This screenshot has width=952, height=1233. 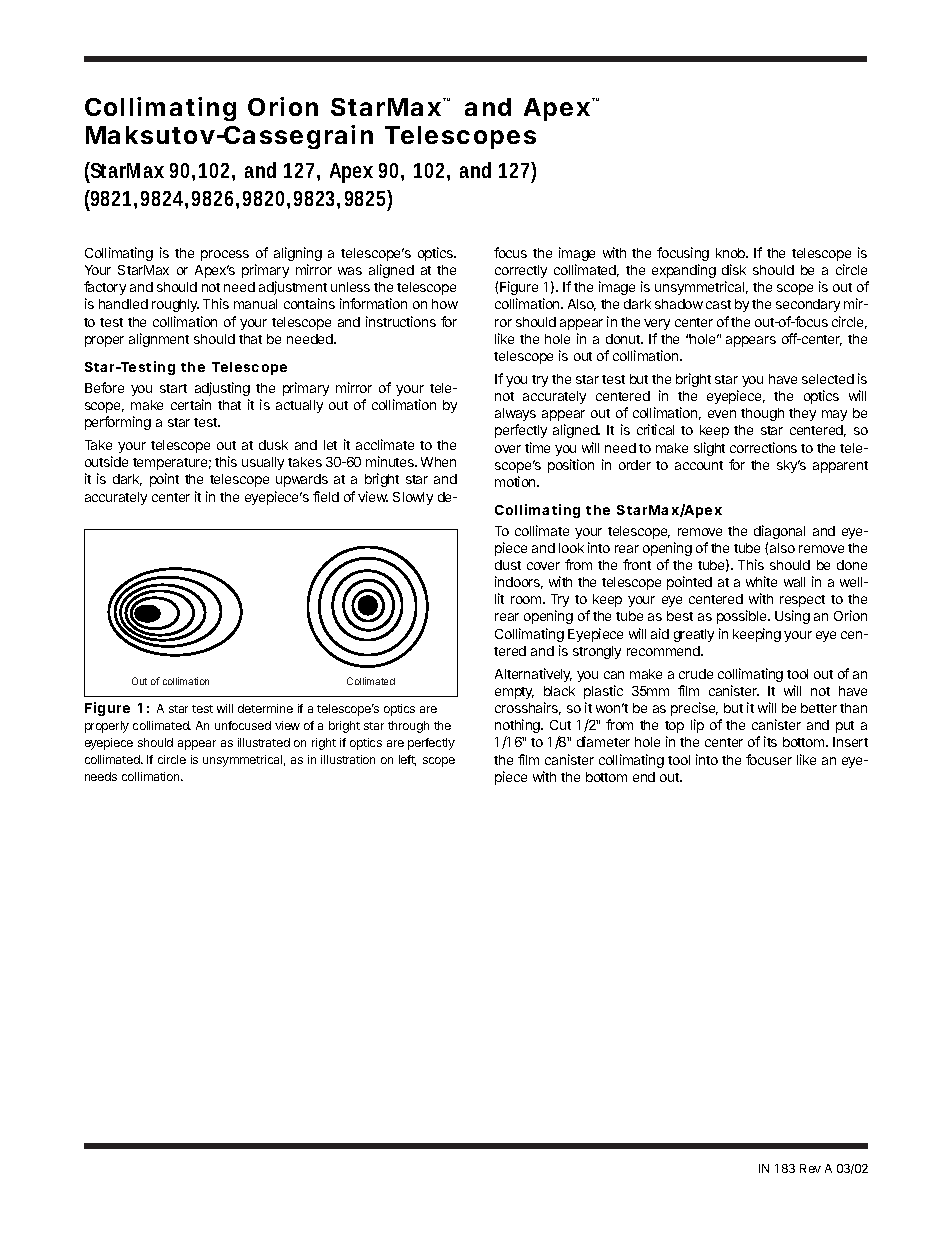 I want to click on determine, so click(x=265, y=708).
